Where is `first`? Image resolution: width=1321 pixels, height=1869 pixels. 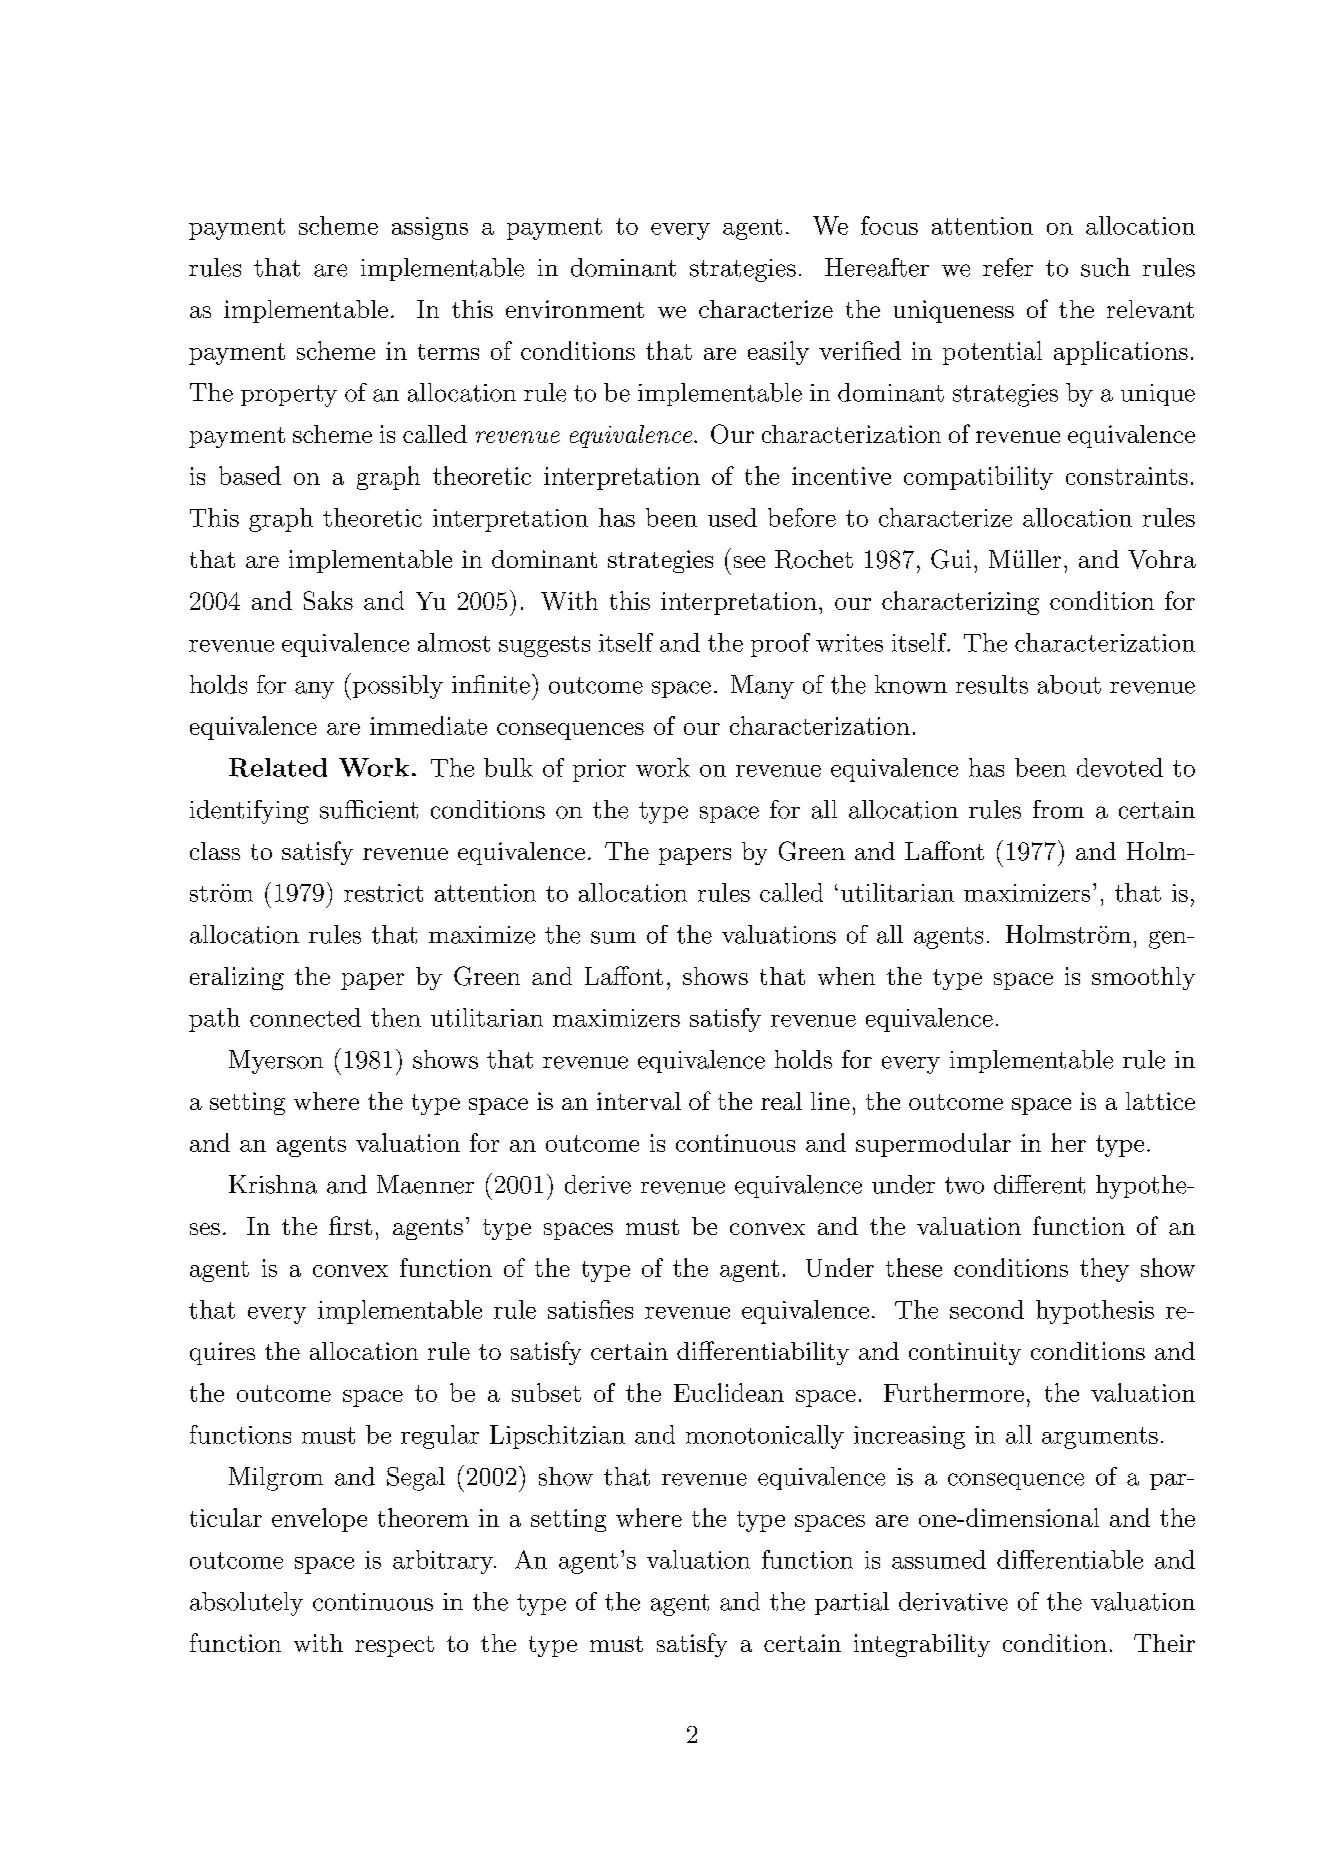 first is located at coordinates (350, 1225).
